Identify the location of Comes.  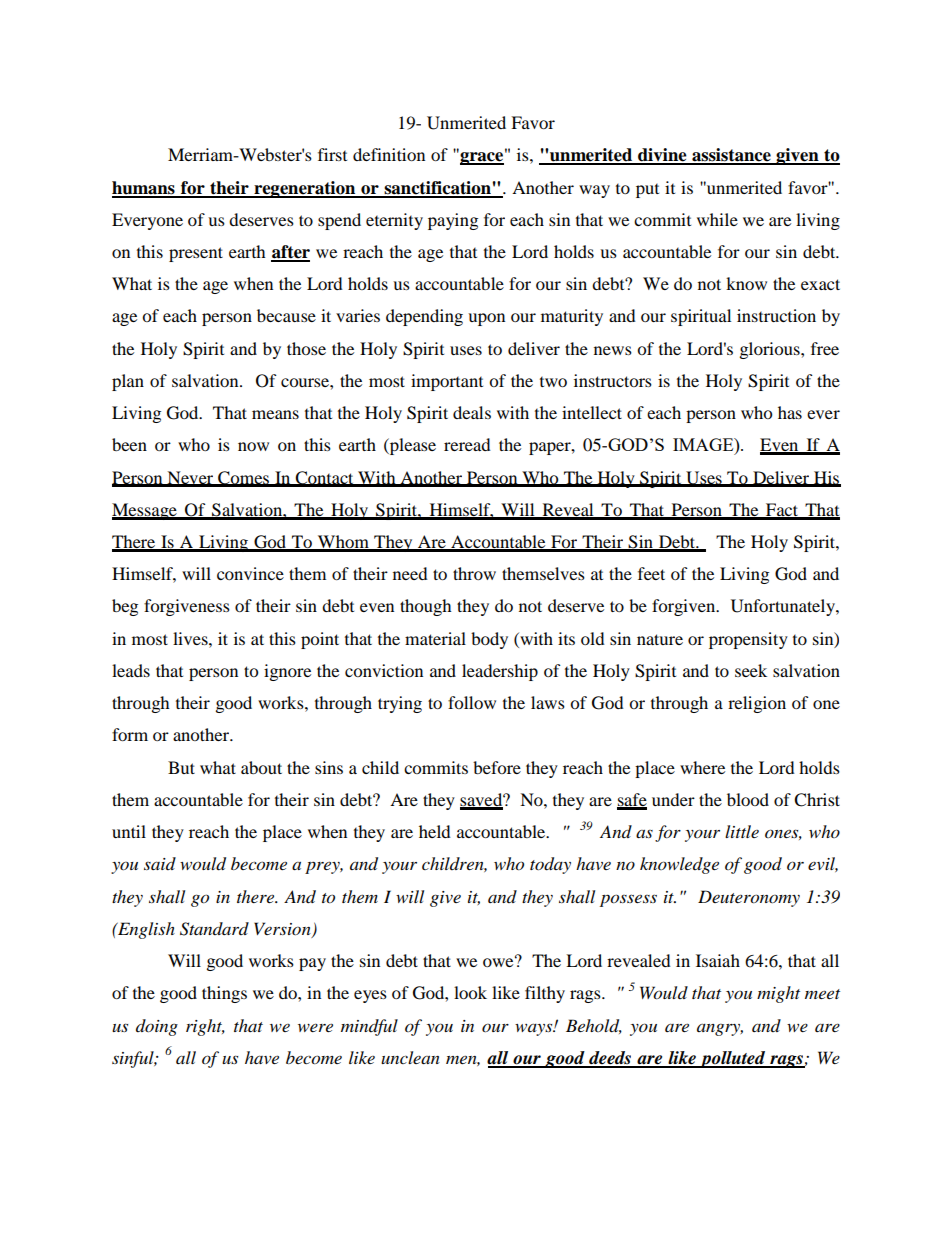
(244, 478).
